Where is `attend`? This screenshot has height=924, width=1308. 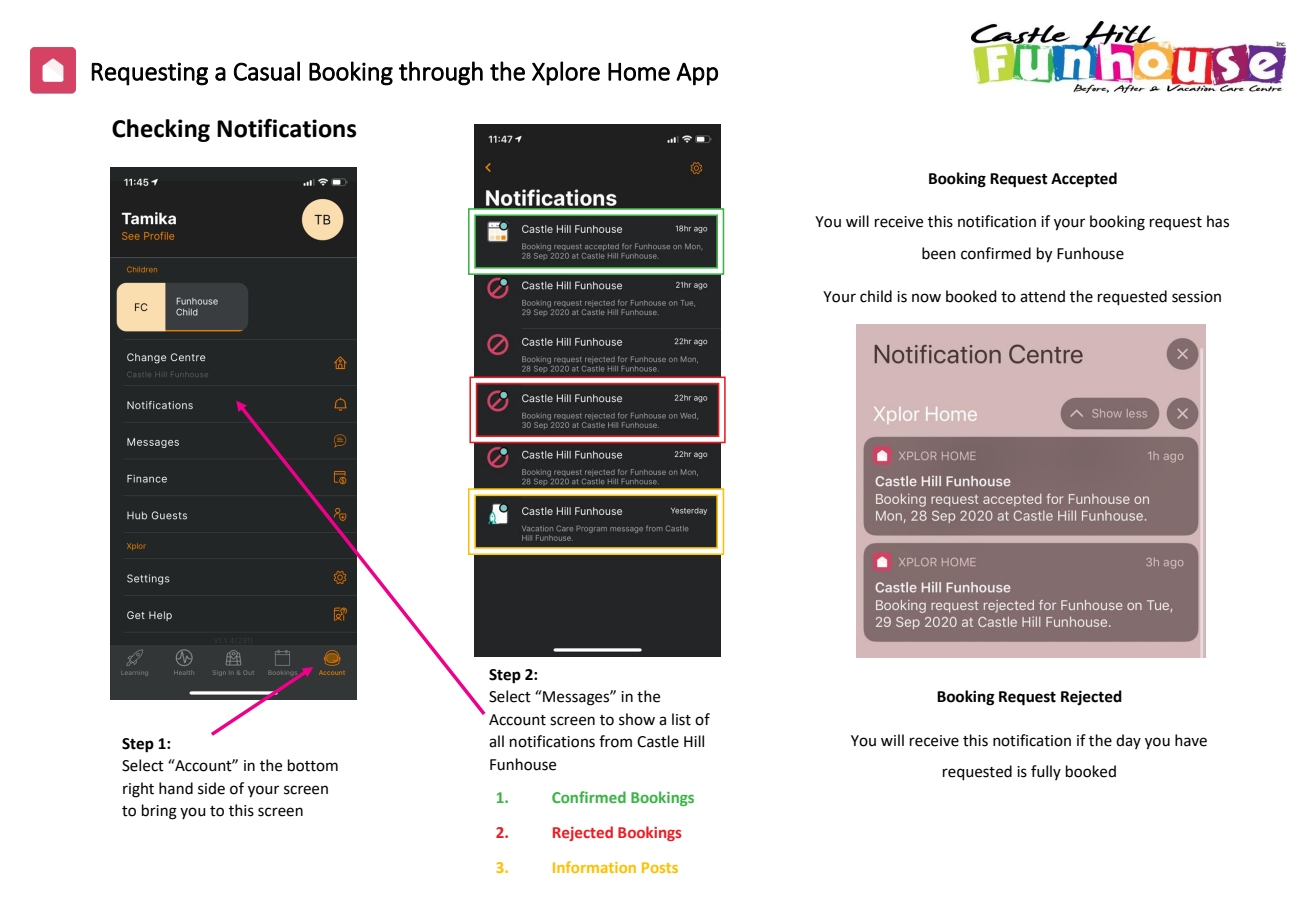
attend is located at coordinates (1042, 296).
